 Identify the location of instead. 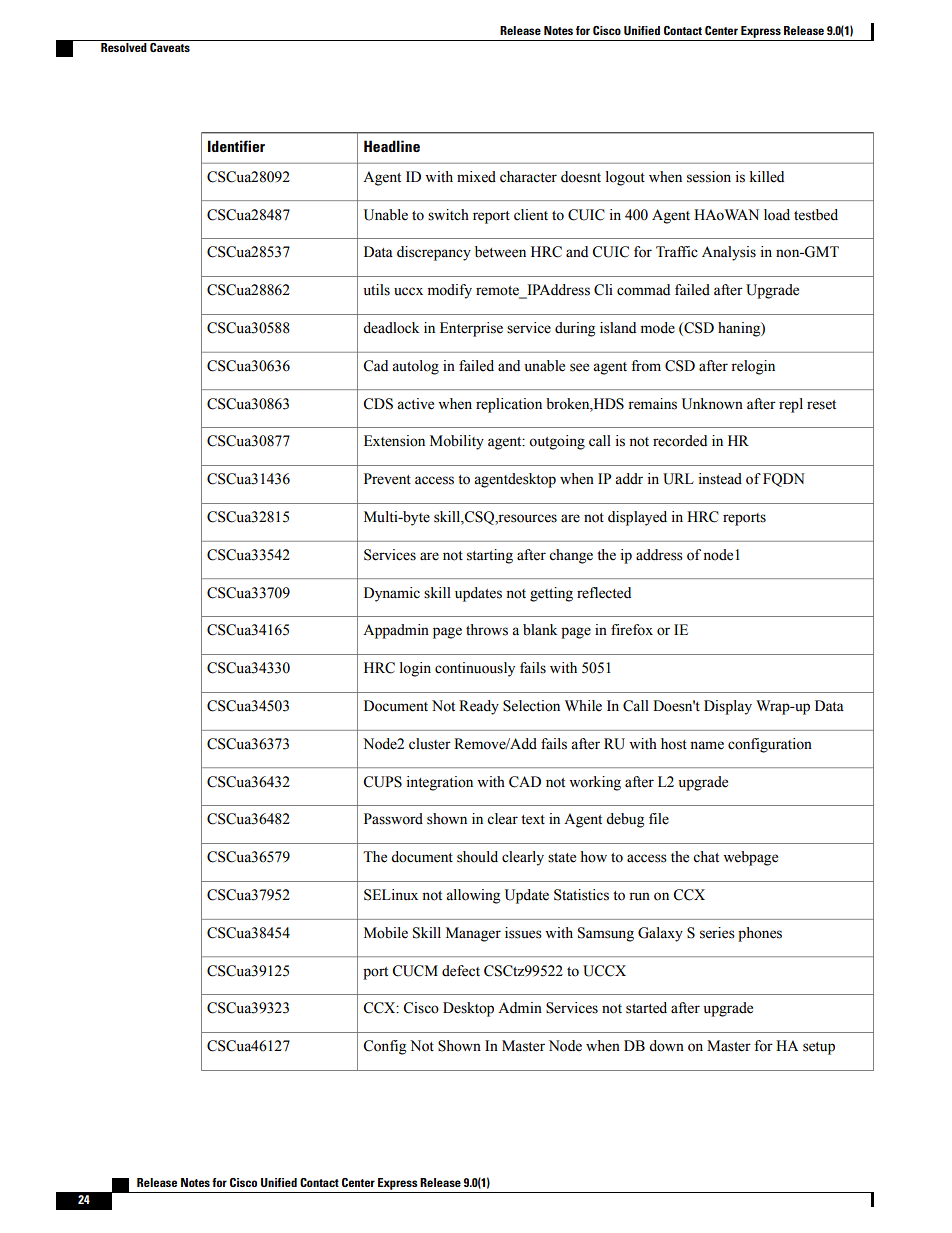
(720, 479).
